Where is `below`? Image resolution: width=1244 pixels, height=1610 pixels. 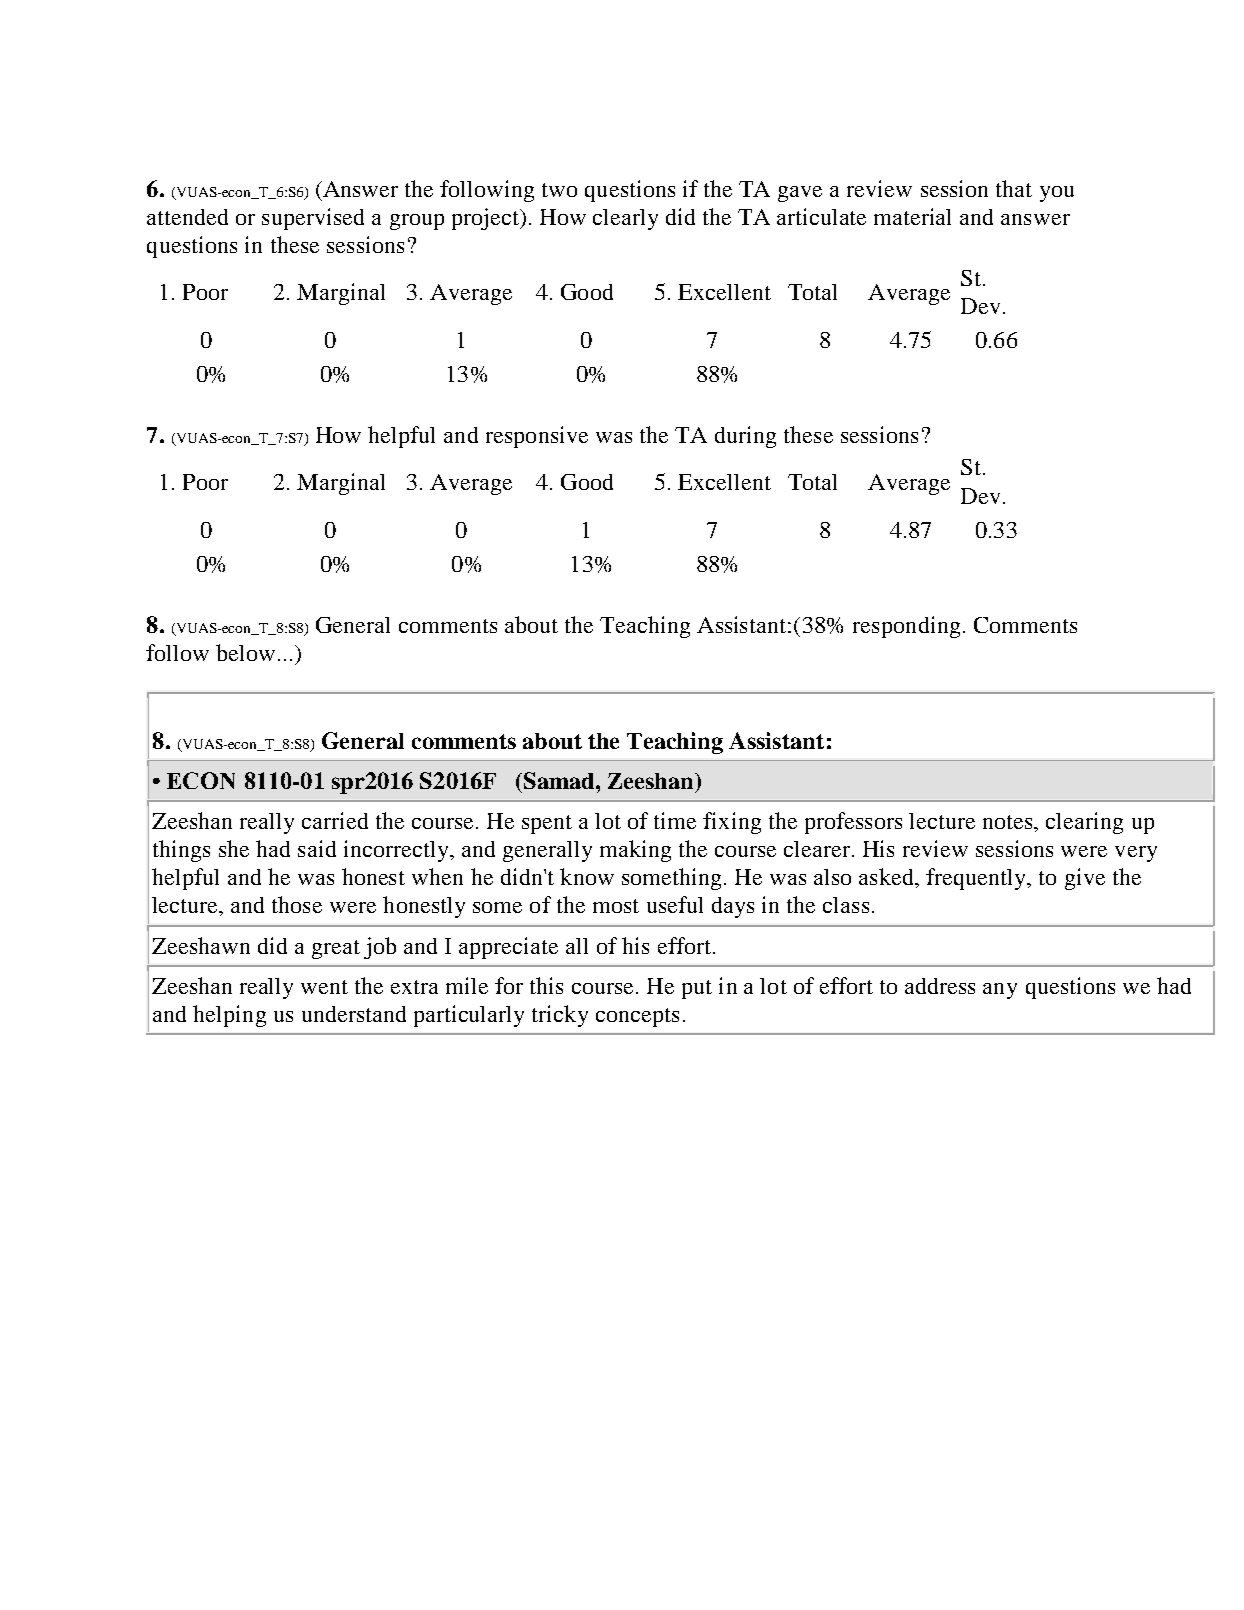 below is located at coordinates (245, 652).
